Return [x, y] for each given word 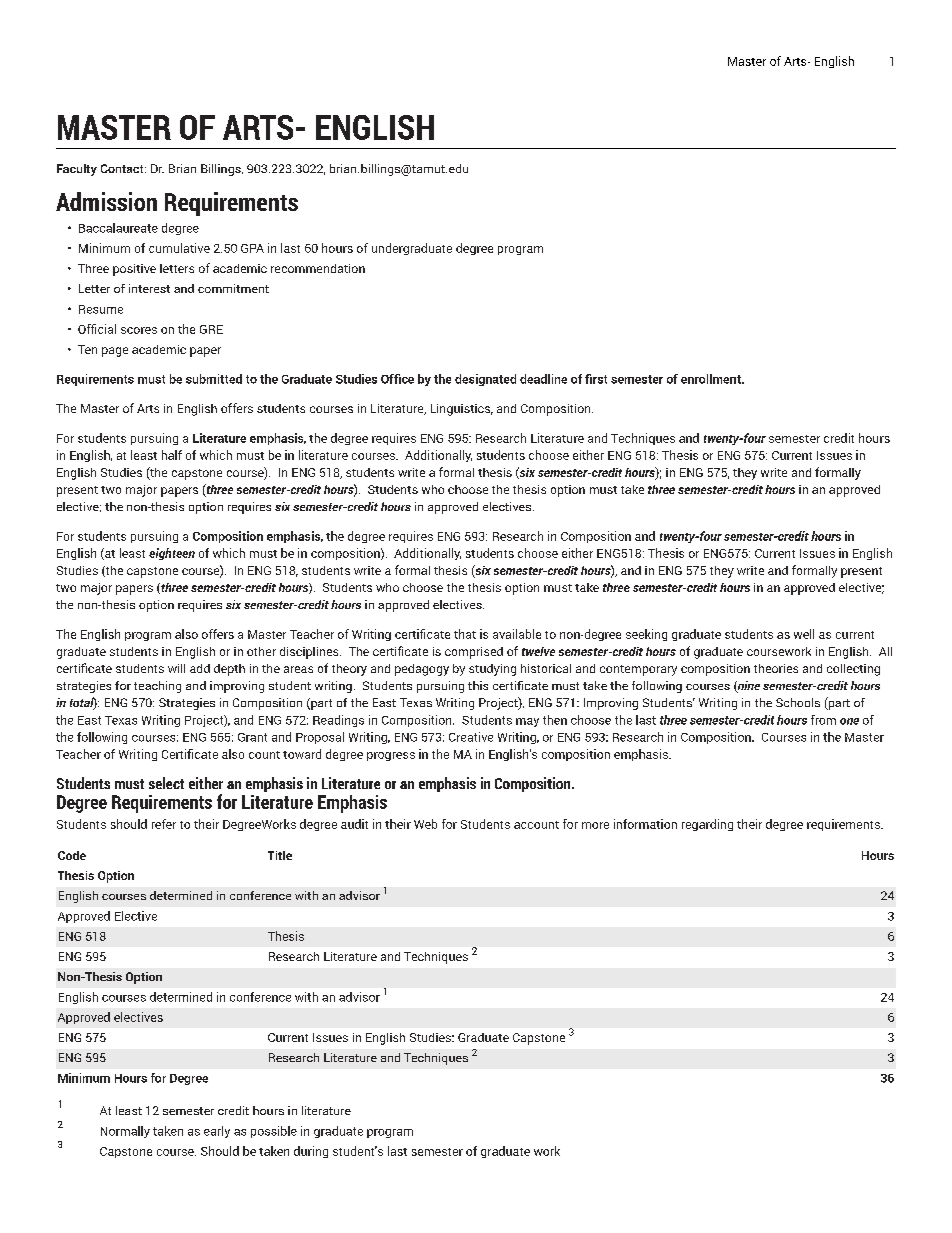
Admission [106, 201]
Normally [125, 1132]
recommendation [318, 268]
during [311, 1152]
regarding [707, 825]
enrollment [712, 379]
